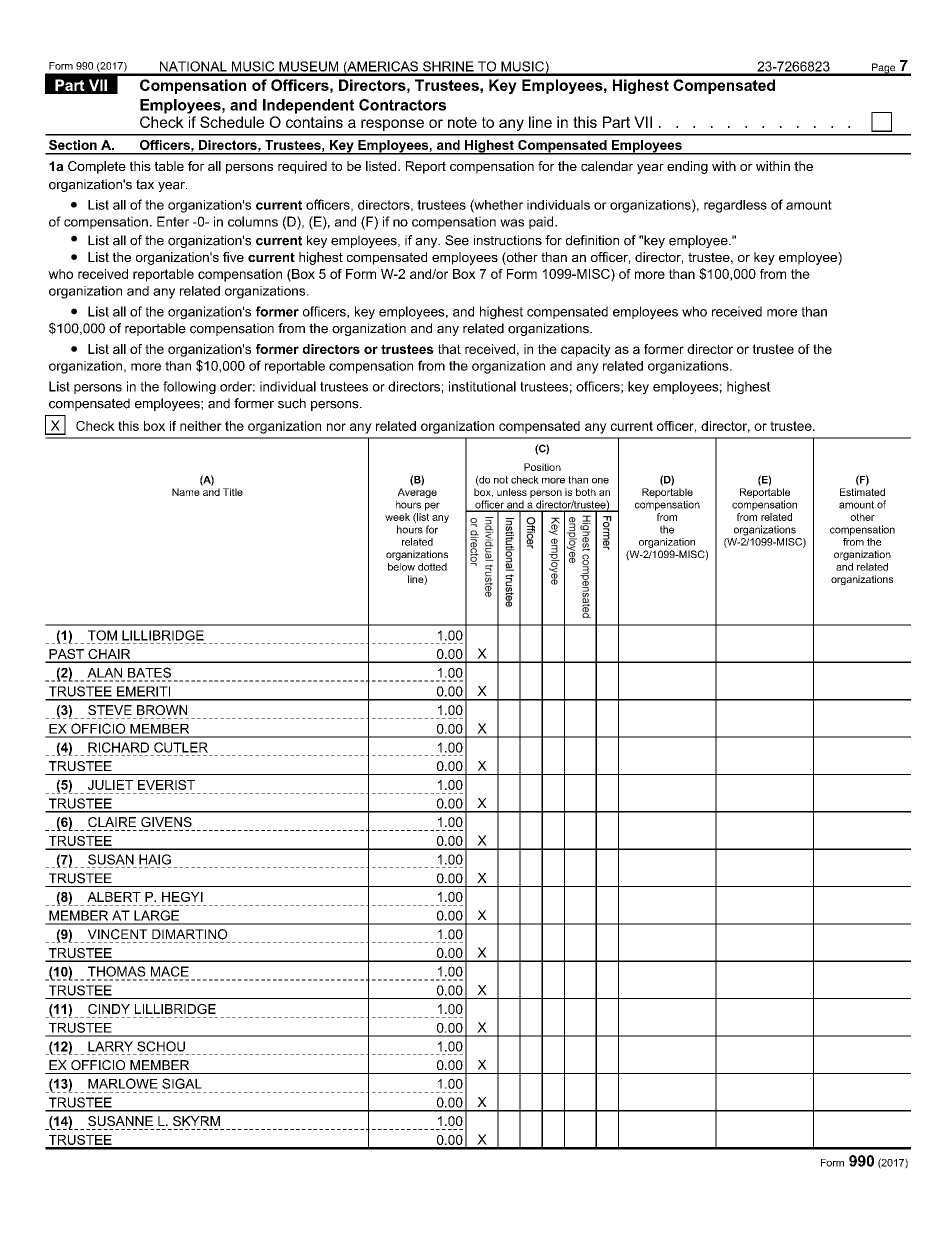 This page has height=1233, width=952. Describe the element at coordinates (109, 1009) in the page. I see `CINDY` at that location.
